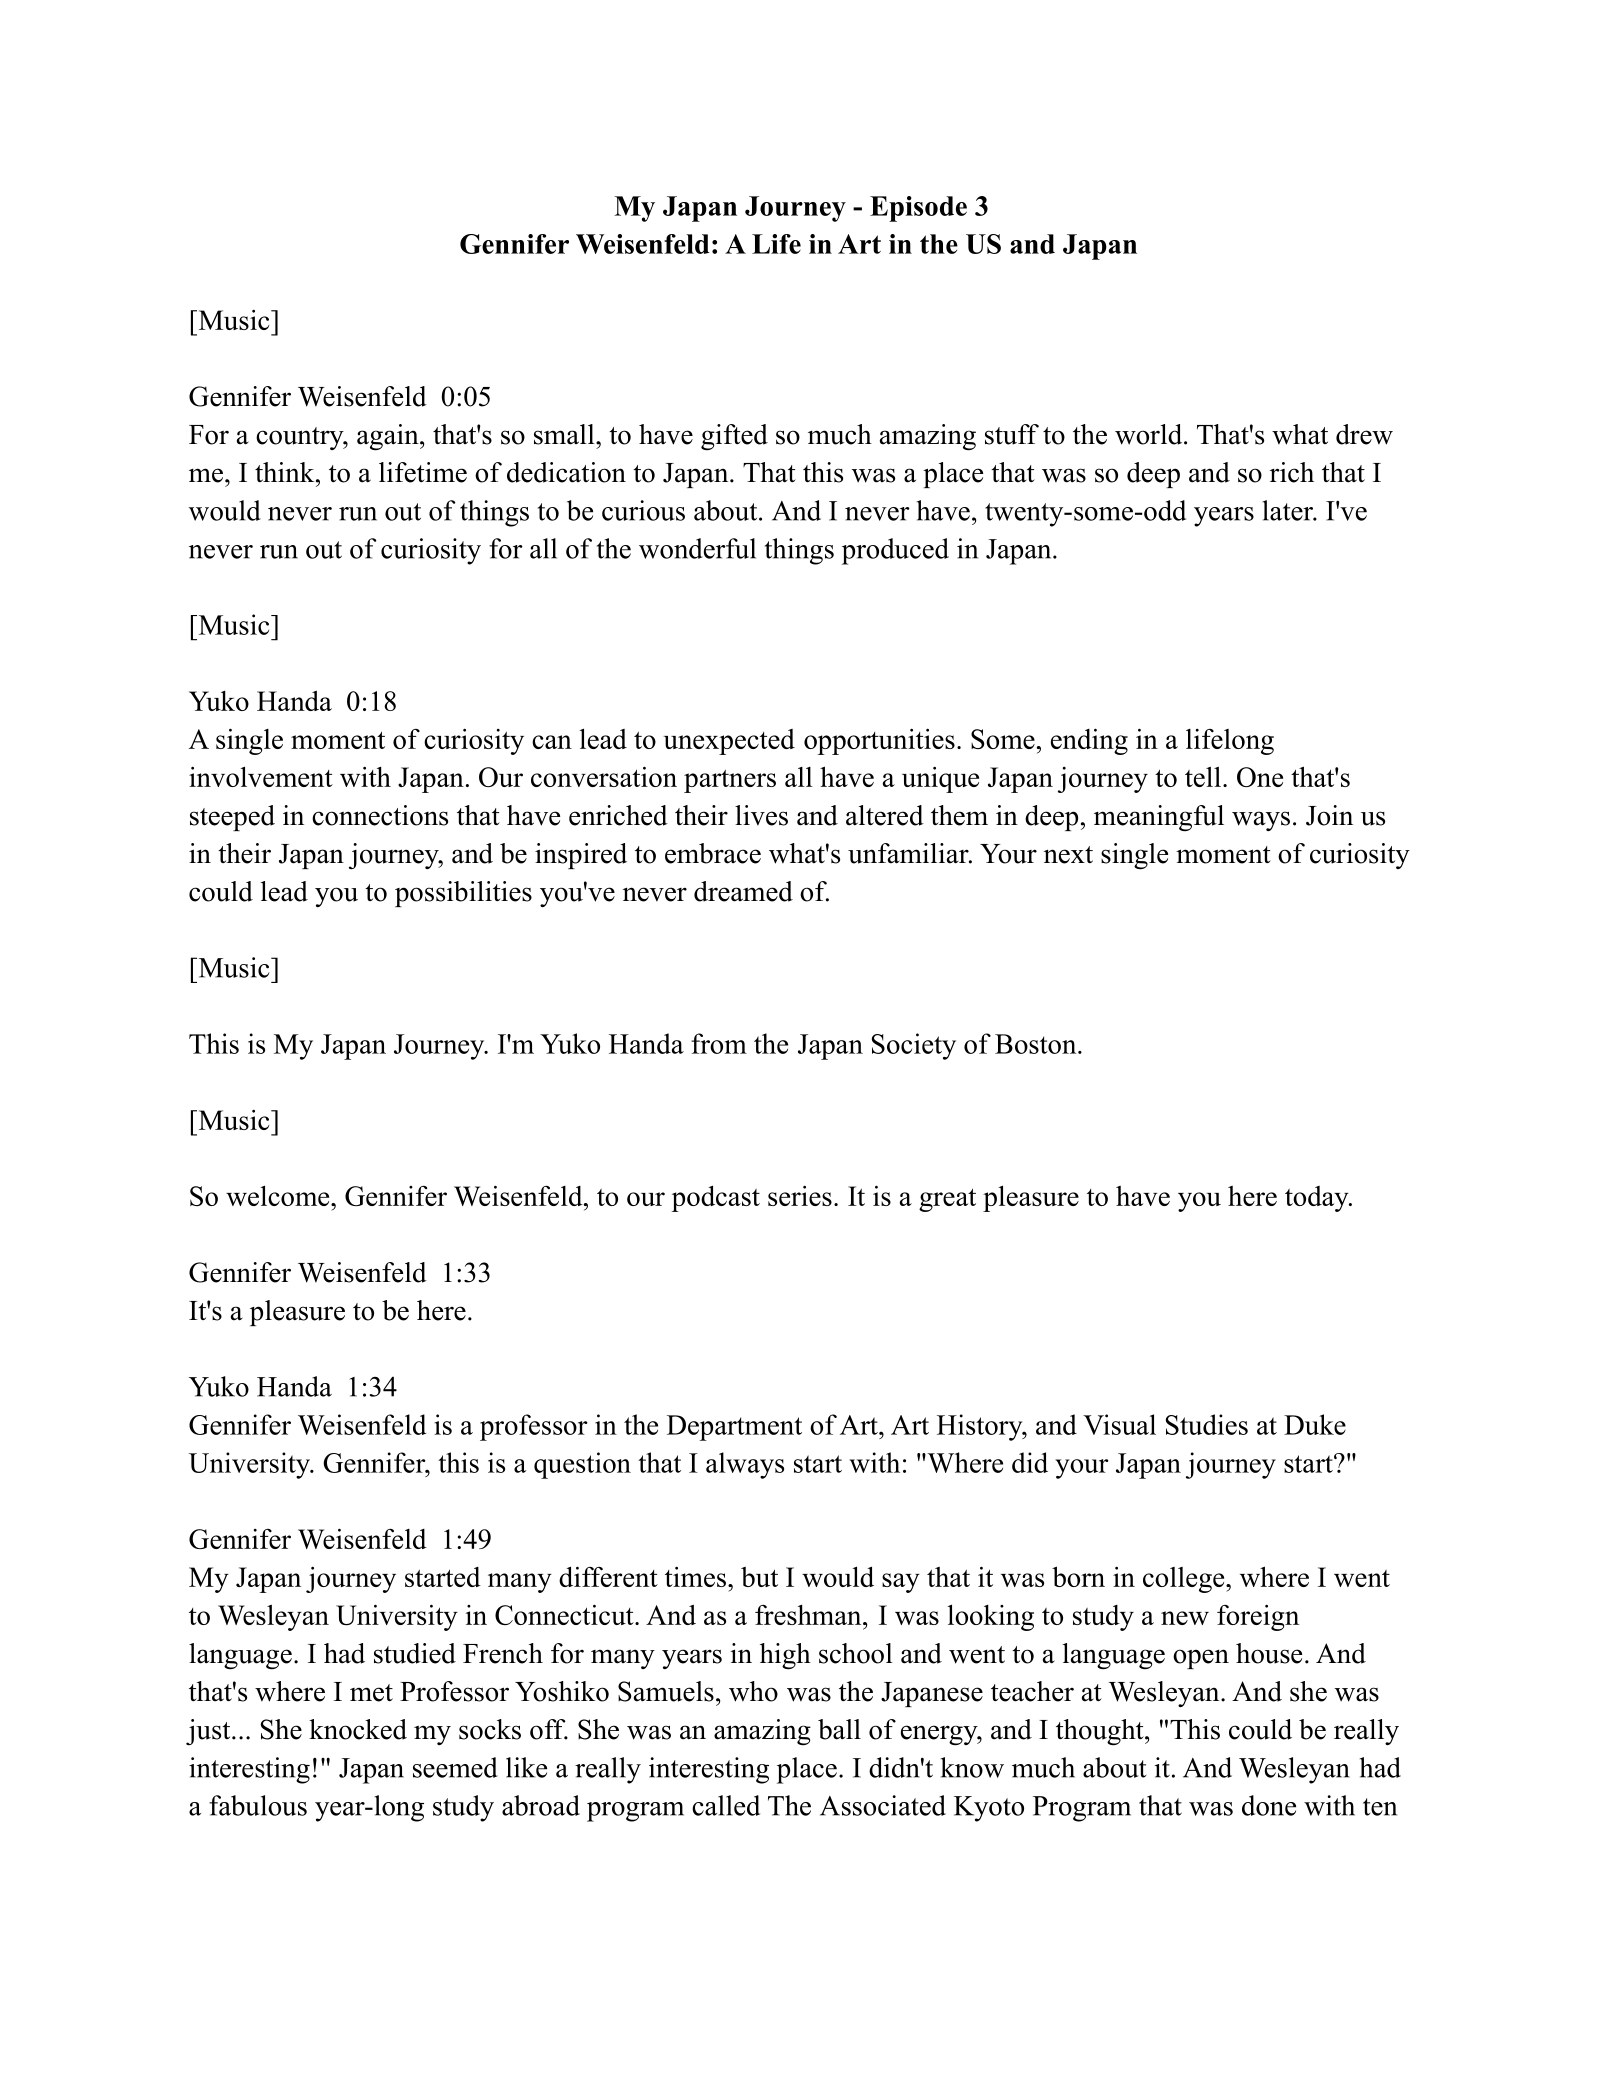  Describe the element at coordinates (734, 1428) in the image. I see `Department` at that location.
